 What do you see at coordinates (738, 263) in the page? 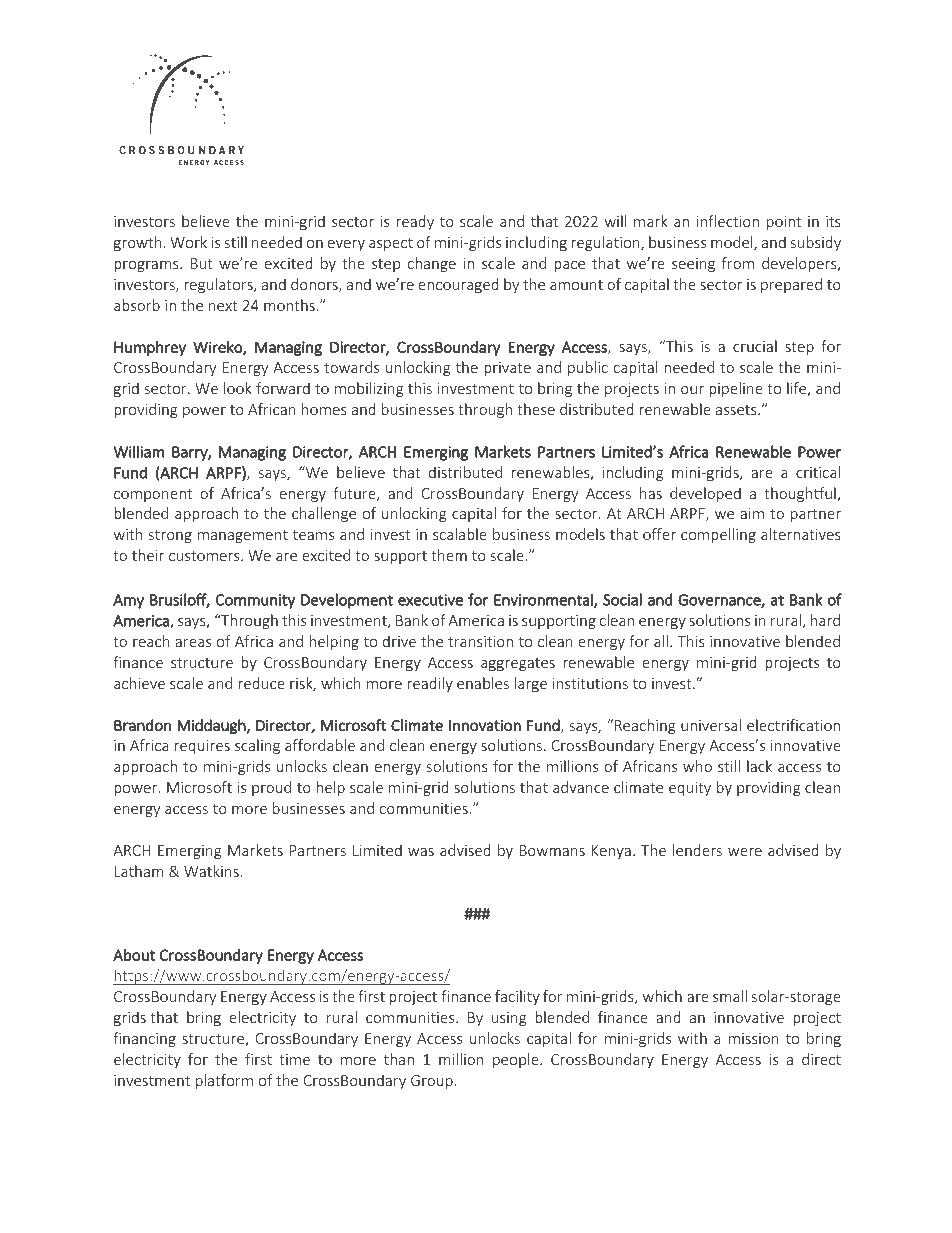
I see `from` at bounding box center [738, 263].
